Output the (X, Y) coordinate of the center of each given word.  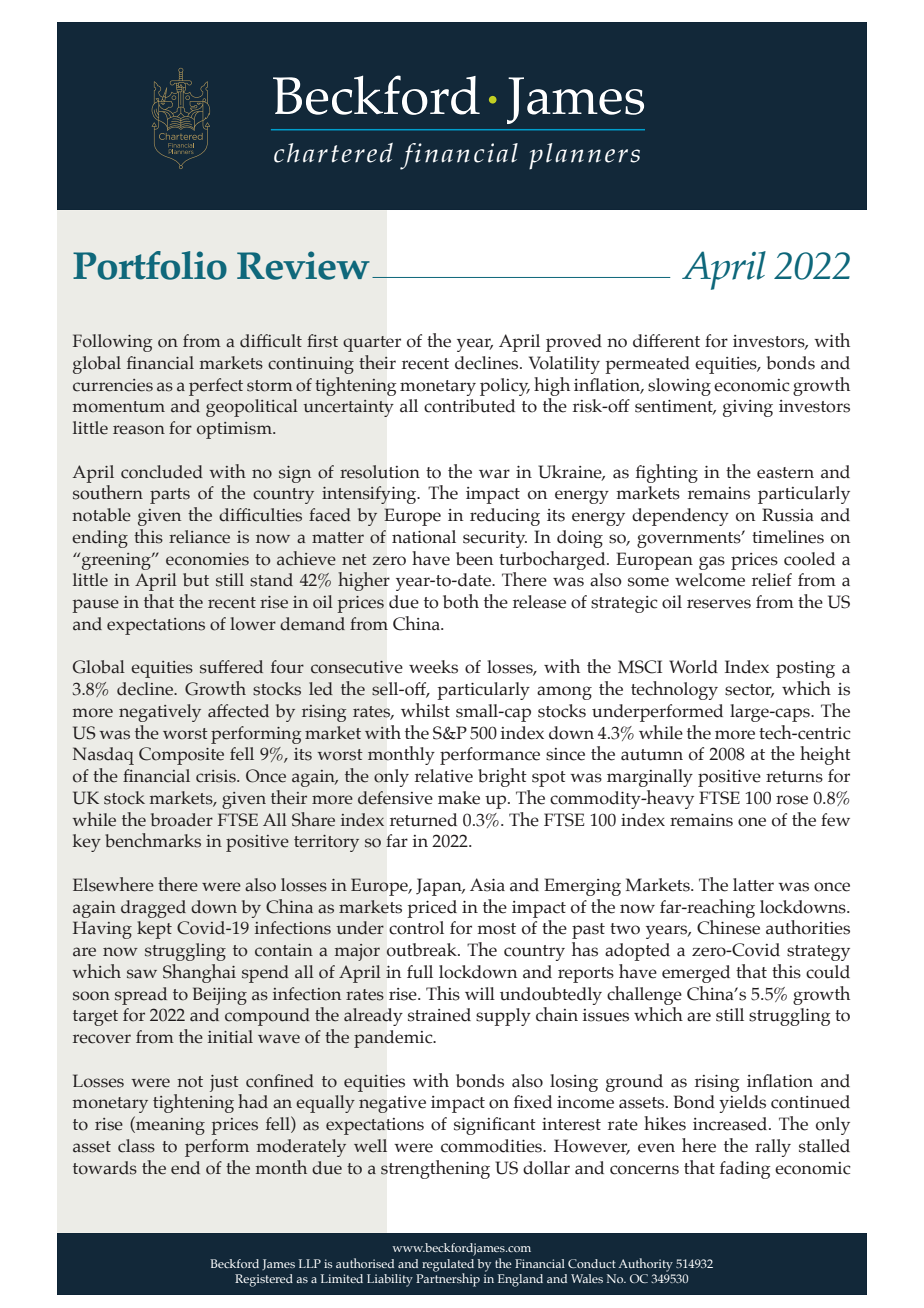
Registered (264, 1280)
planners (584, 156)
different (666, 341)
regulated (448, 1266)
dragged (153, 909)
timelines (788, 537)
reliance (199, 537)
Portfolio (150, 265)
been (474, 559)
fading (745, 1170)
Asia (487, 885)
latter (753, 885)
